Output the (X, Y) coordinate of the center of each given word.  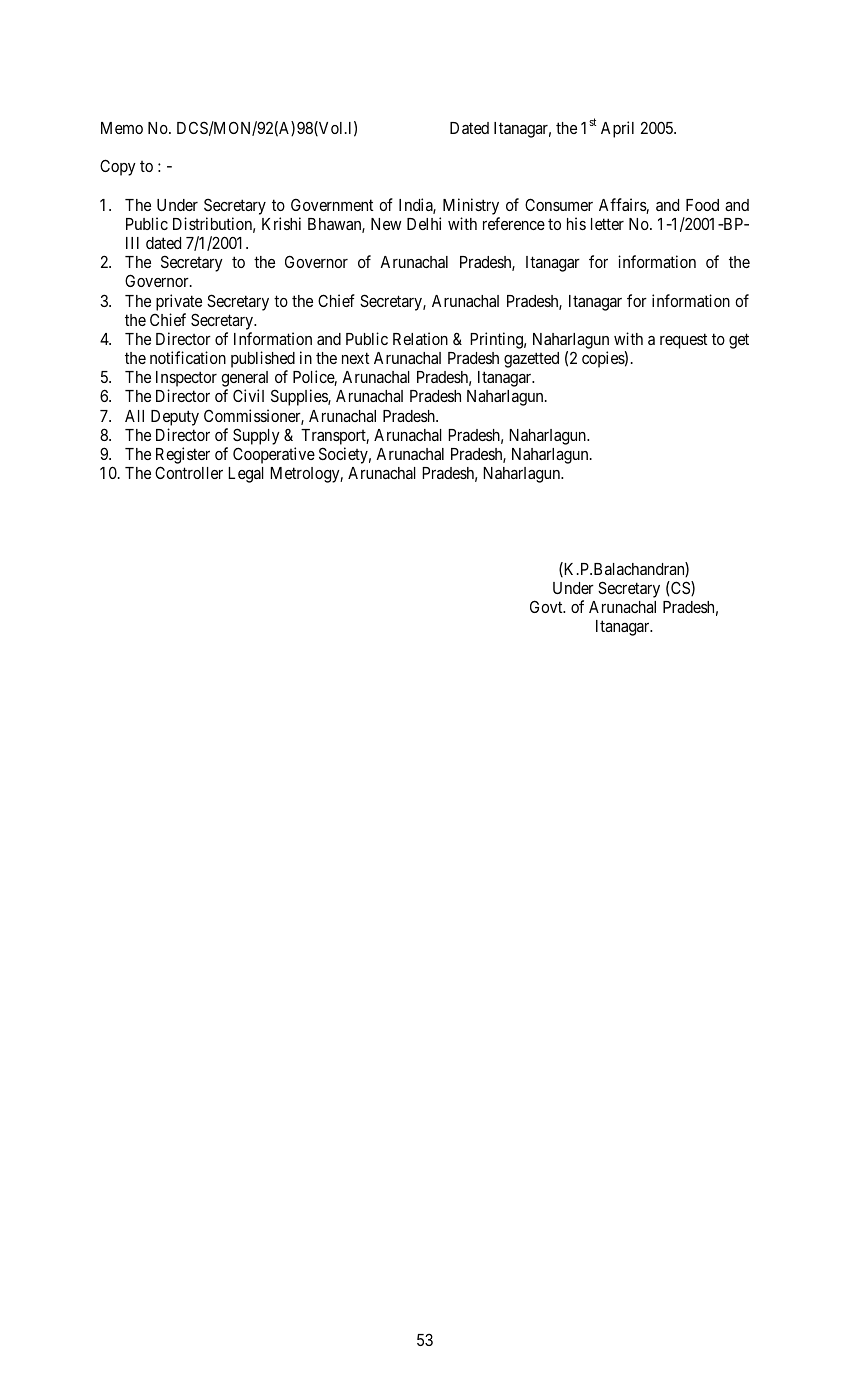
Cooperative (274, 455)
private (179, 302)
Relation (420, 338)
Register (183, 455)
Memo (122, 128)
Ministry (471, 206)
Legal (246, 475)
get (739, 341)
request (683, 341)
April (617, 129)
